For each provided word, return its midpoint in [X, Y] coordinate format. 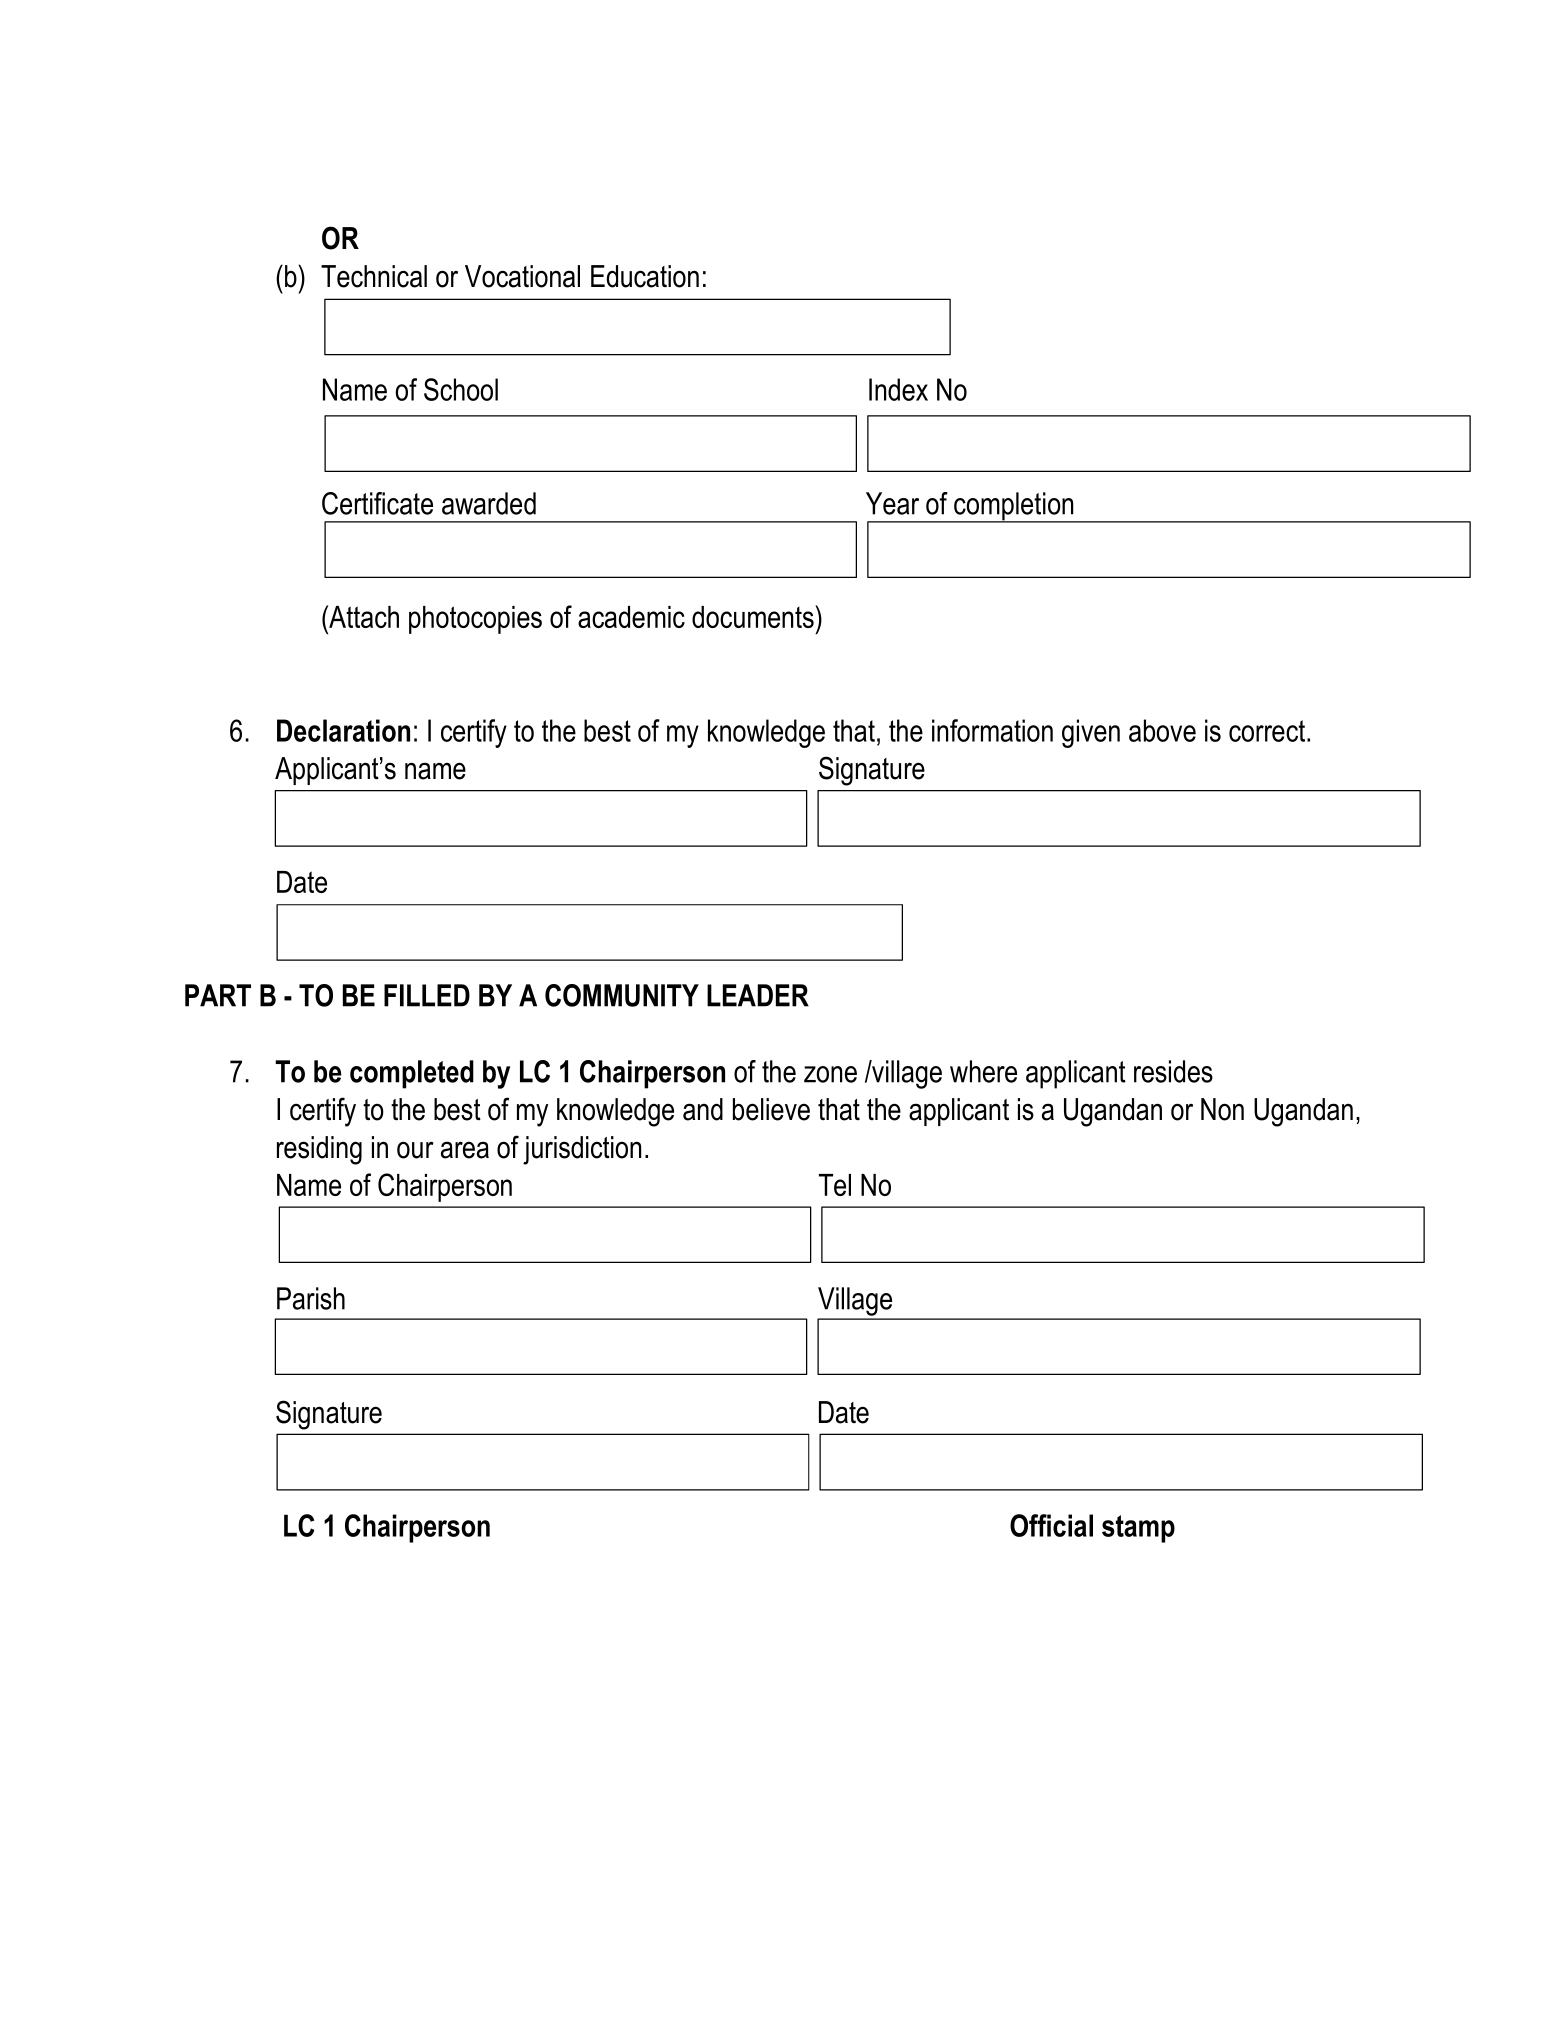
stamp [1138, 1529]
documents [754, 616]
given [1091, 733]
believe [771, 1109]
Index [898, 389]
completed [412, 1074]
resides [1173, 1071]
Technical [374, 276]
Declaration [343, 730]
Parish [311, 1298]
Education [645, 276]
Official [1051, 1525]
